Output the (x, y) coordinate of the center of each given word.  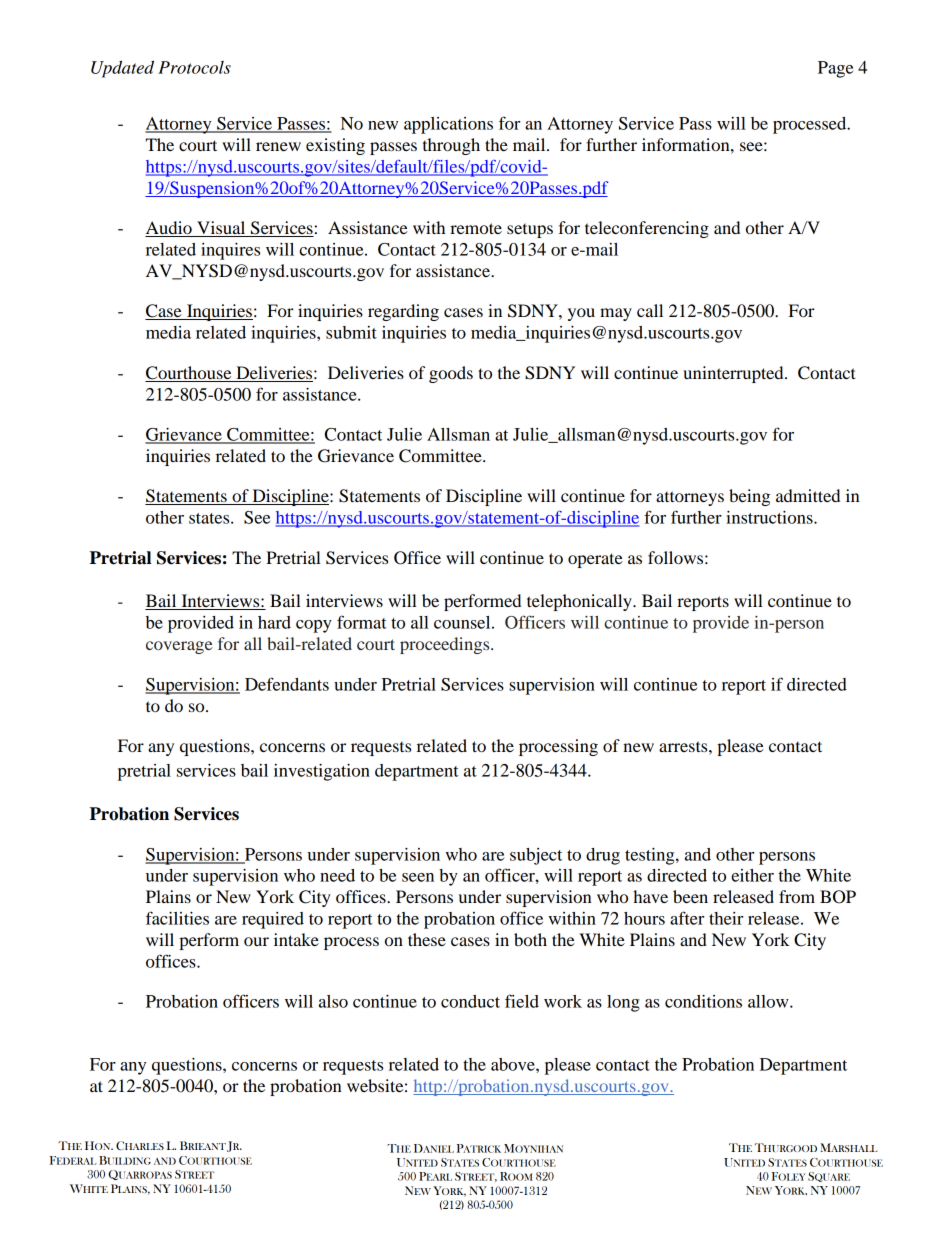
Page (835, 69)
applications (448, 125)
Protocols (194, 67)
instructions (770, 517)
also (333, 1001)
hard (274, 622)
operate (595, 560)
